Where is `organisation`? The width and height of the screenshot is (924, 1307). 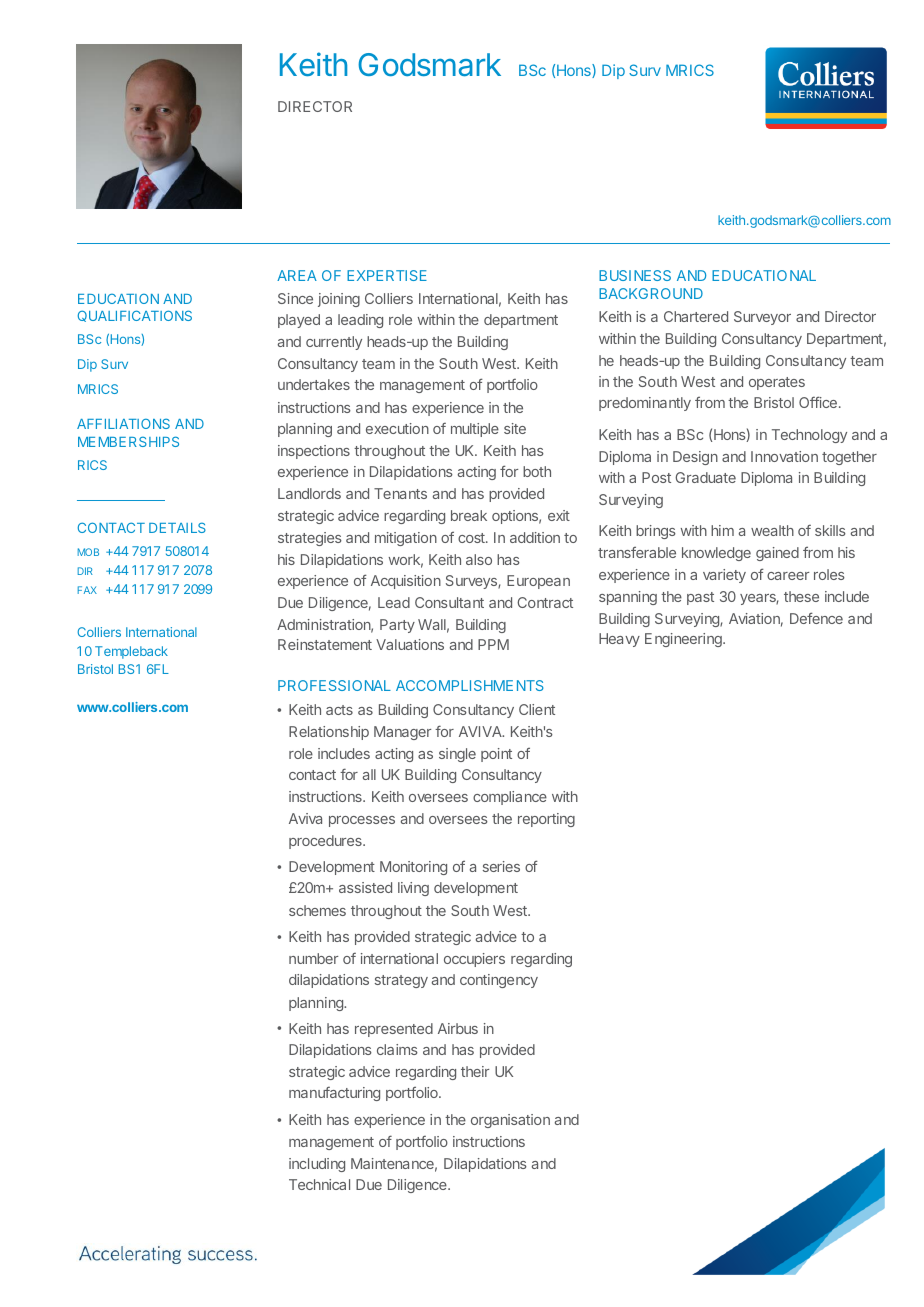
organisation is located at coordinates (510, 1121).
